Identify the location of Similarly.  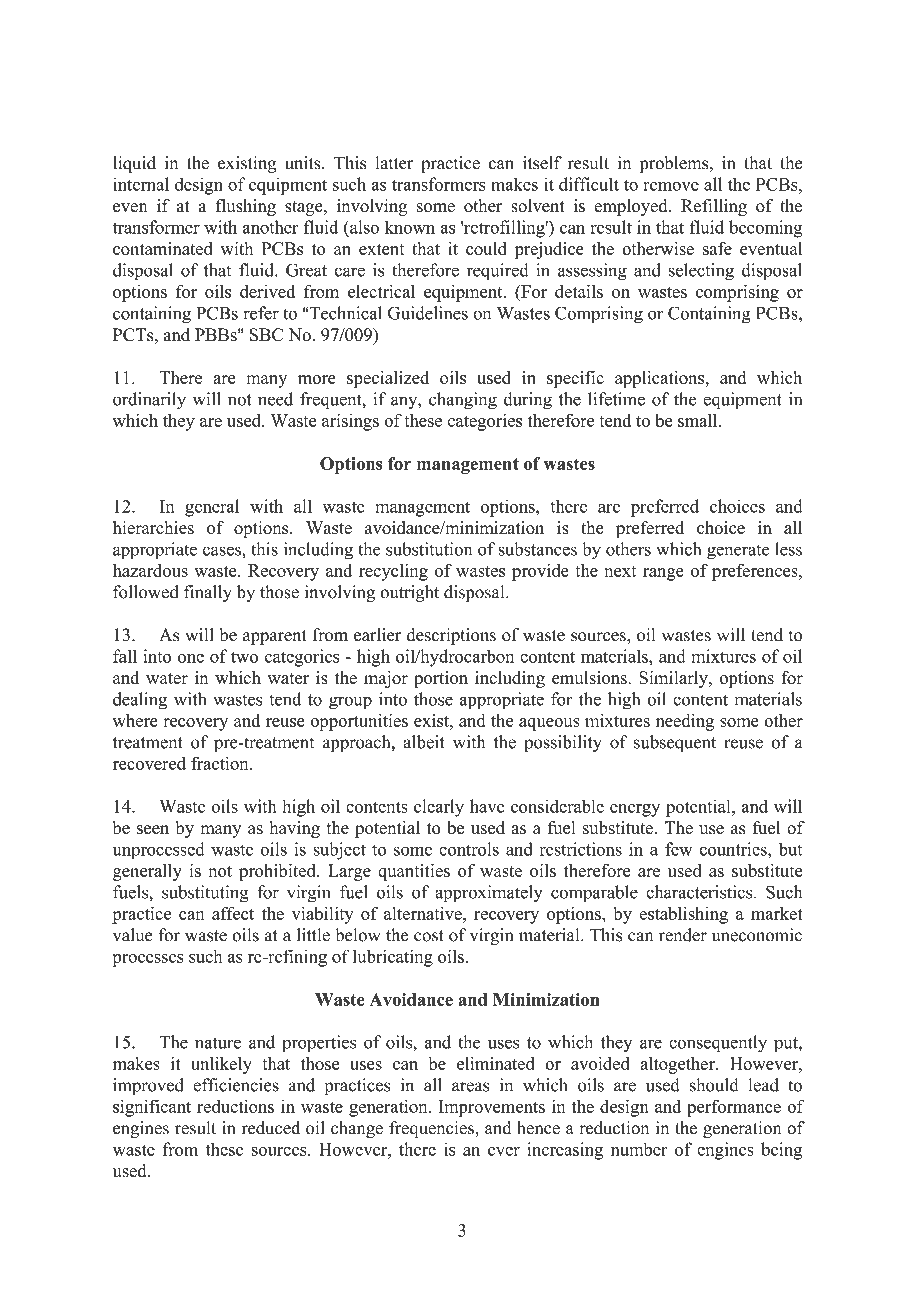
(674, 679).
